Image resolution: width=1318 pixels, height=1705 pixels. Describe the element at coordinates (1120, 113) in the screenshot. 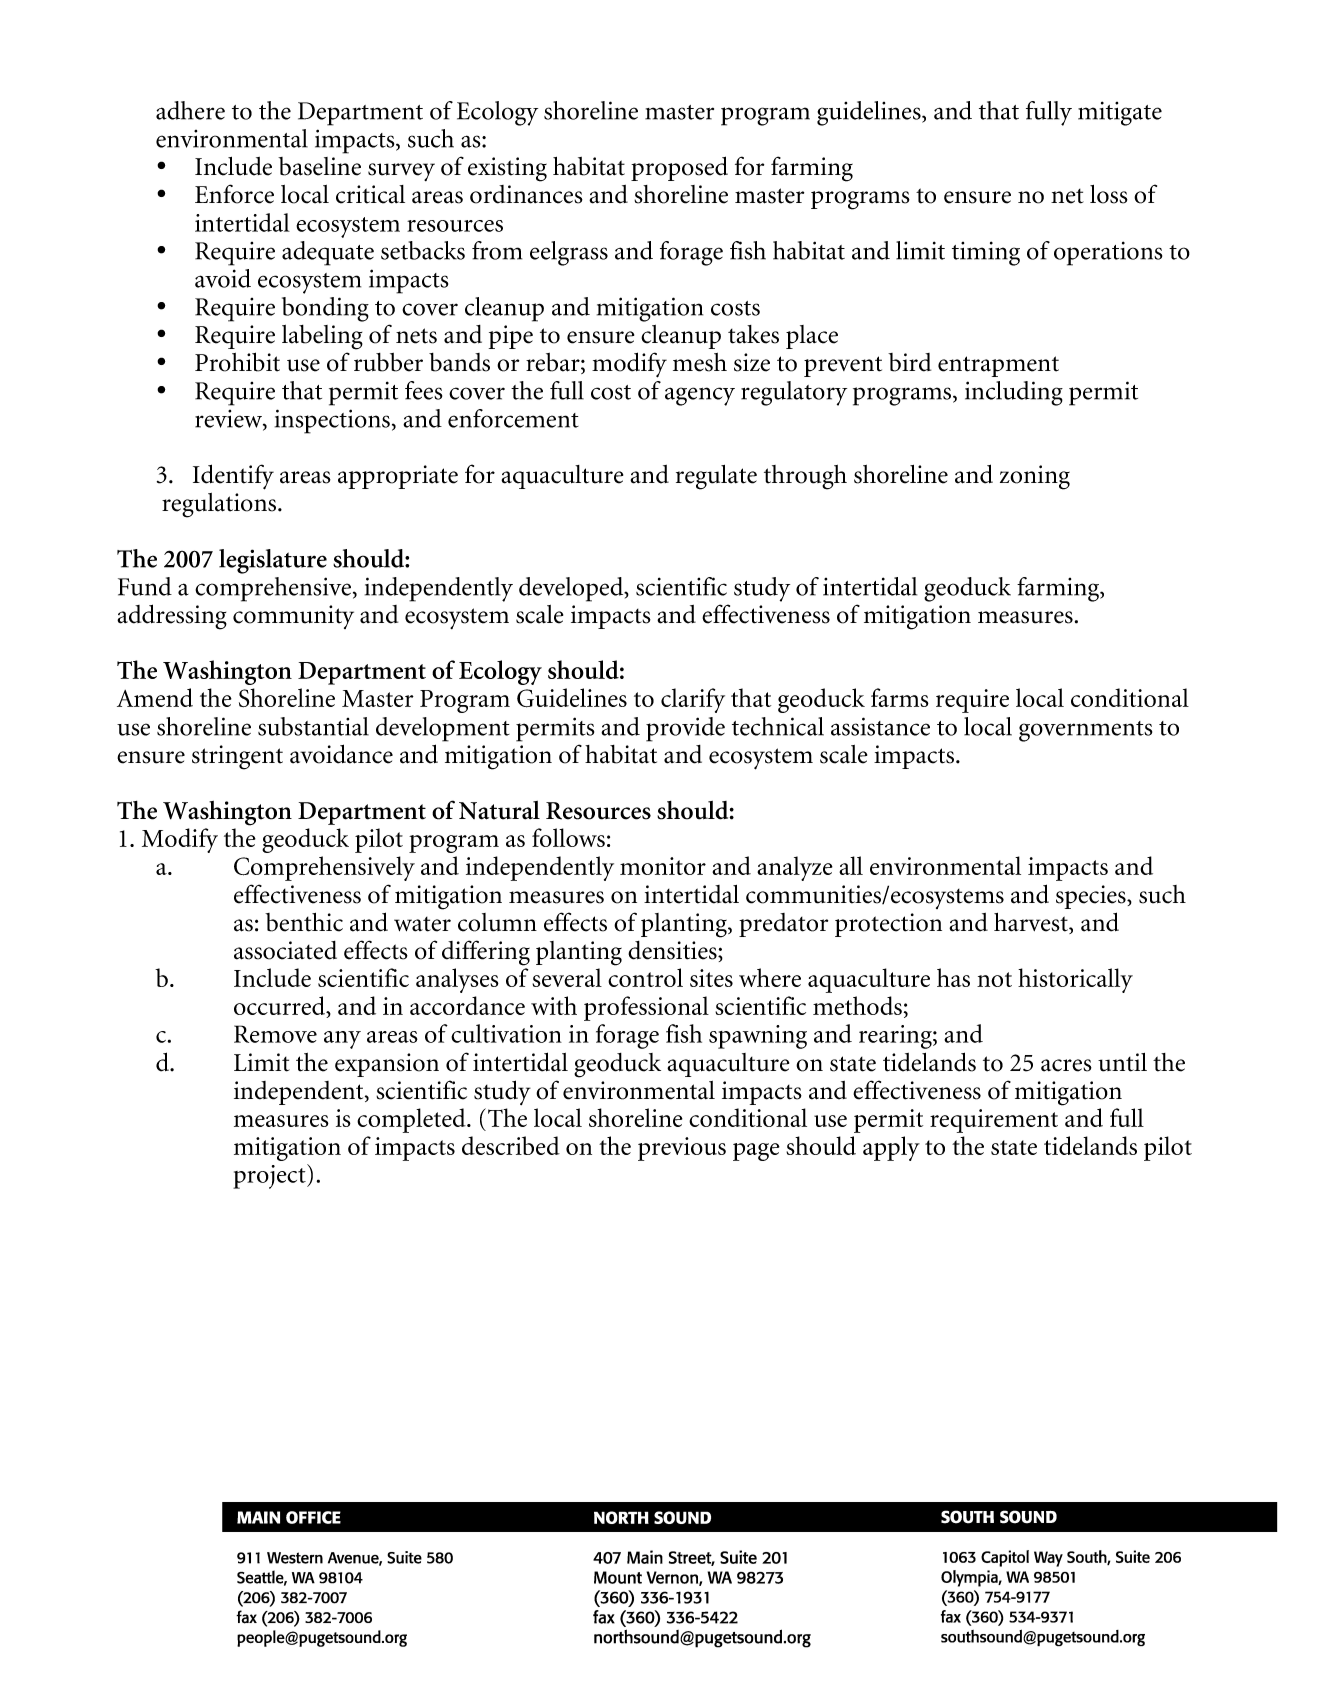

I see `mitigate` at that location.
